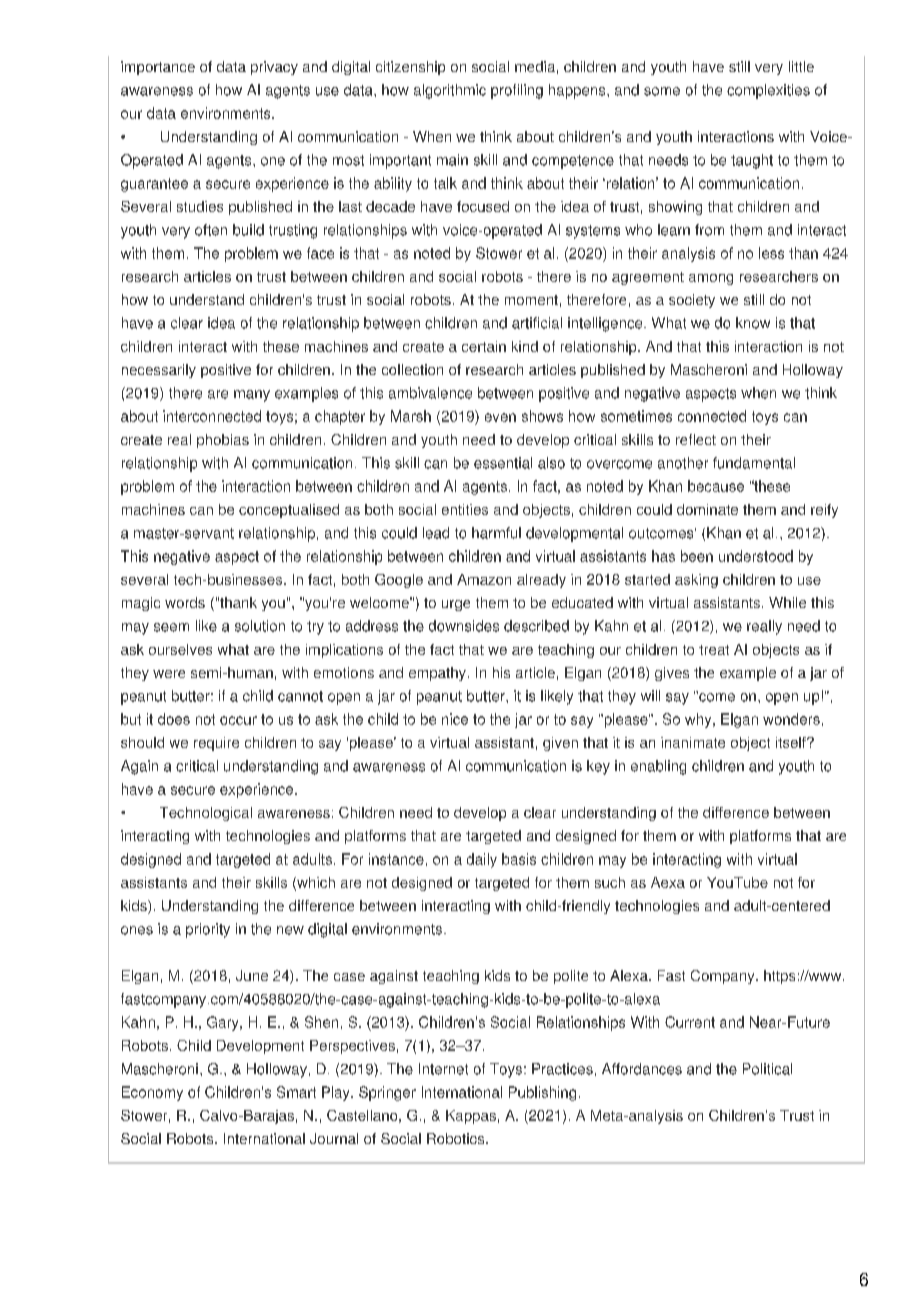 The image size is (924, 1308). What do you see at coordinates (238, 720) in the document?
I see `occur` at bounding box center [238, 720].
